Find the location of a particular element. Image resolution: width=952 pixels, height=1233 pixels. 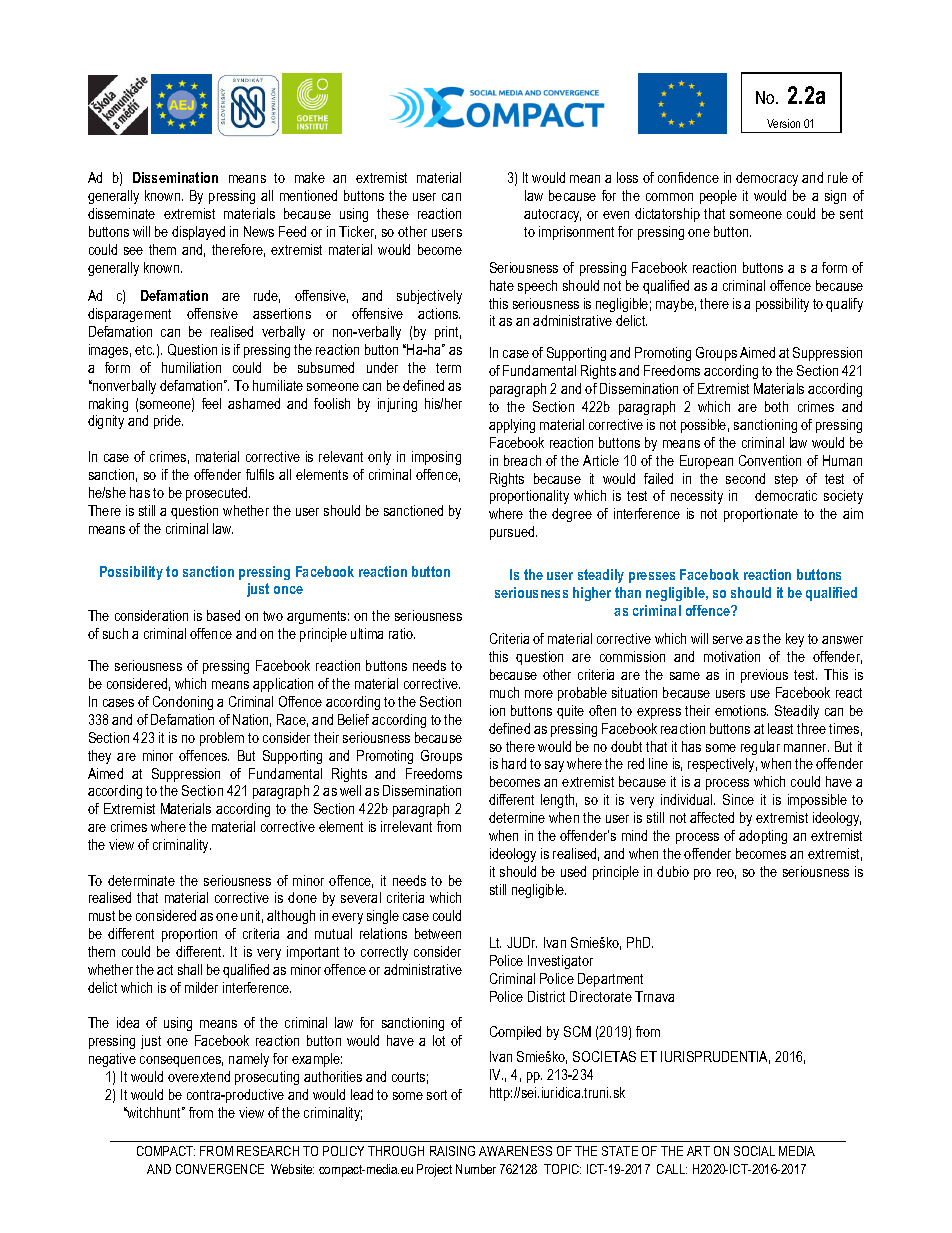

based is located at coordinates (223, 615).
